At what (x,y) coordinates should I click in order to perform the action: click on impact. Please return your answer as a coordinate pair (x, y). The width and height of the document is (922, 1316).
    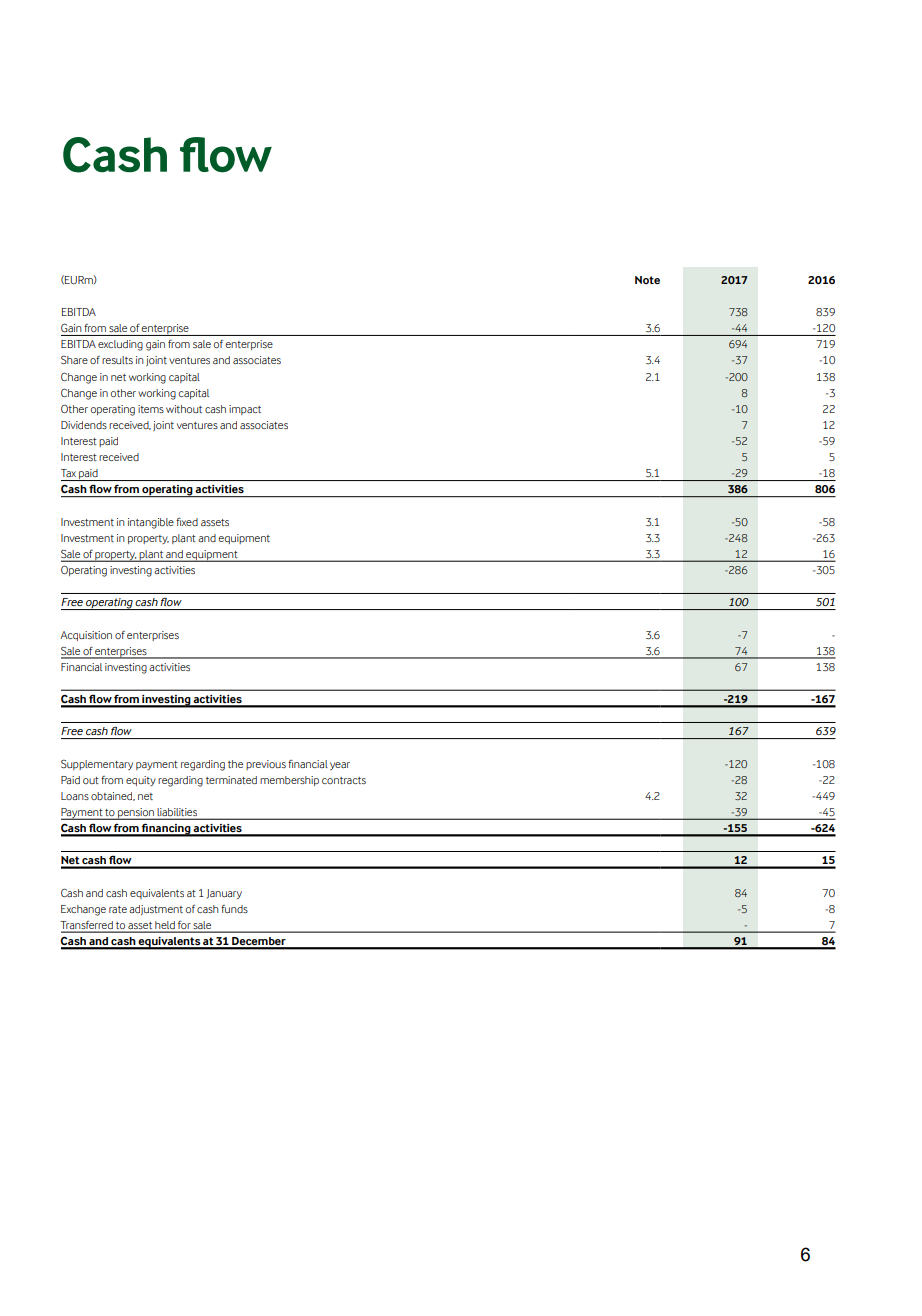
    Looking at the image, I should click on (245, 410).
